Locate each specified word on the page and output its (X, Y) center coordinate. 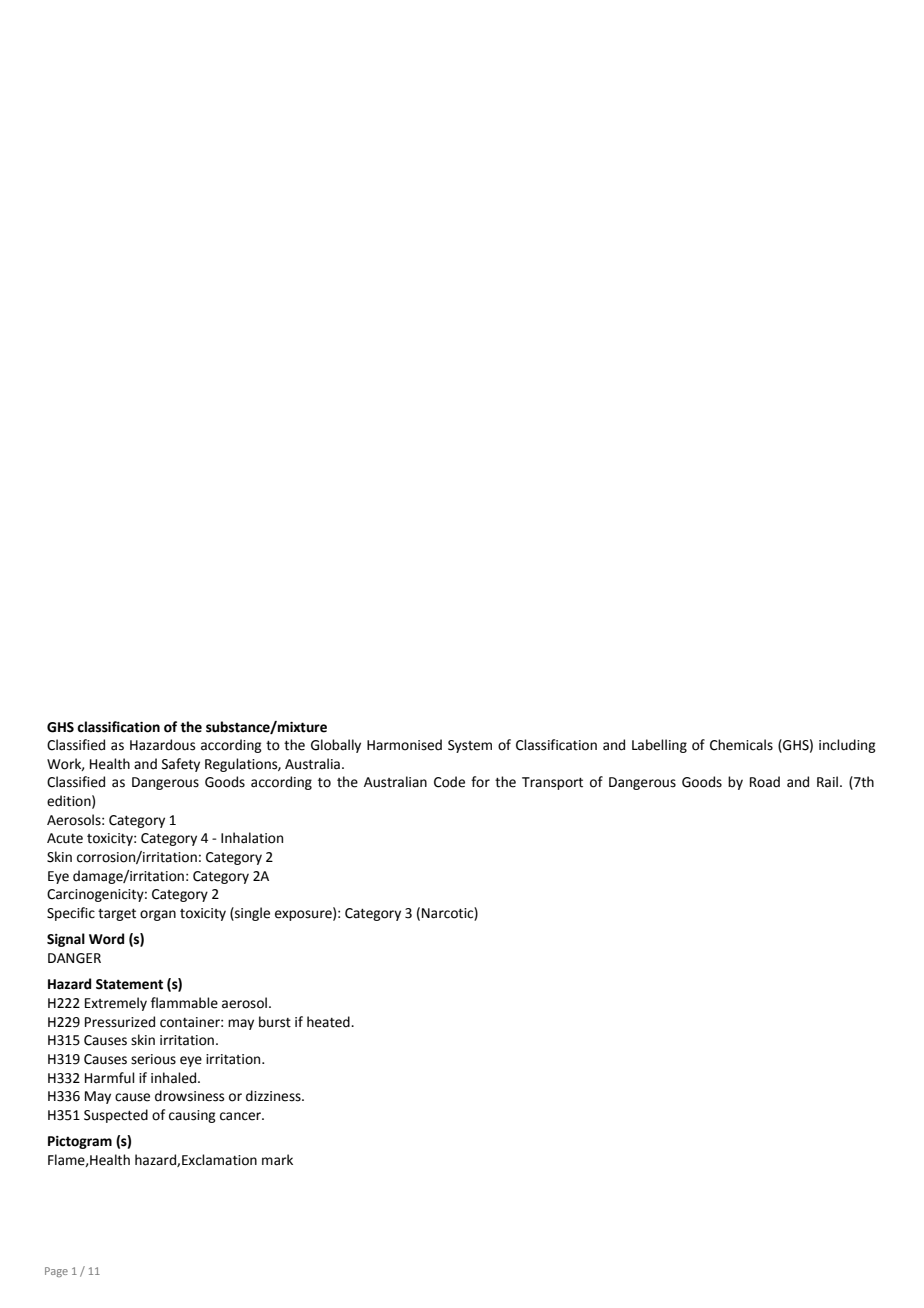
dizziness (274, 1096)
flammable (184, 1003)
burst (275, 1022)
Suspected (116, 1116)
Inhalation (252, 838)
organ (158, 915)
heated (329, 1022)
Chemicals (741, 745)
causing (192, 1116)
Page (56, 1272)
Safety (181, 765)
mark (277, 1160)
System (470, 746)
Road (765, 782)
